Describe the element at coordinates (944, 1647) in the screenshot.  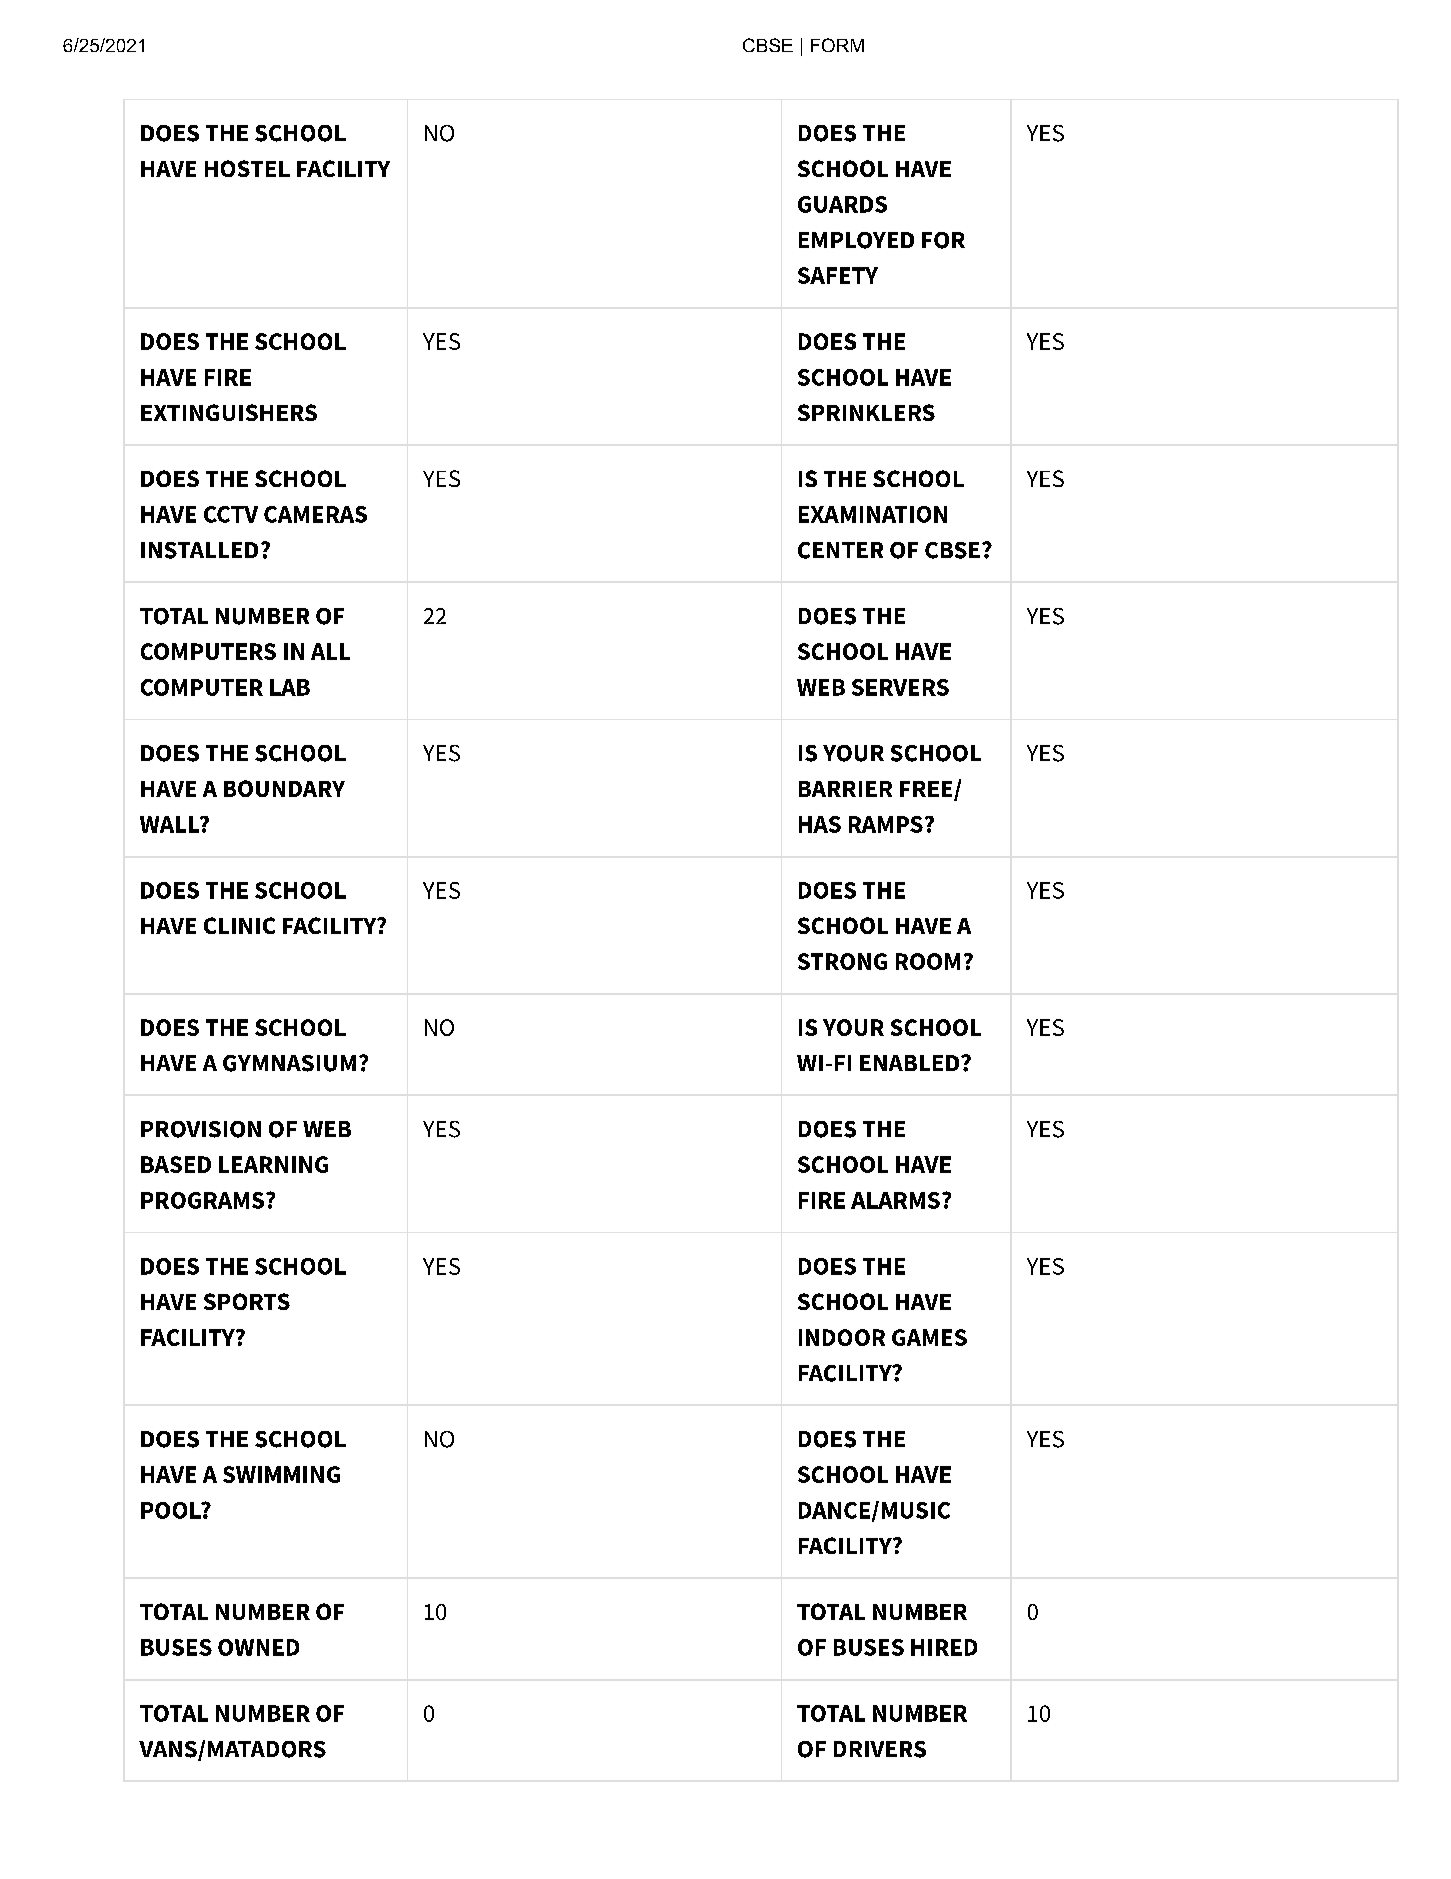
I see `HIRED` at that location.
